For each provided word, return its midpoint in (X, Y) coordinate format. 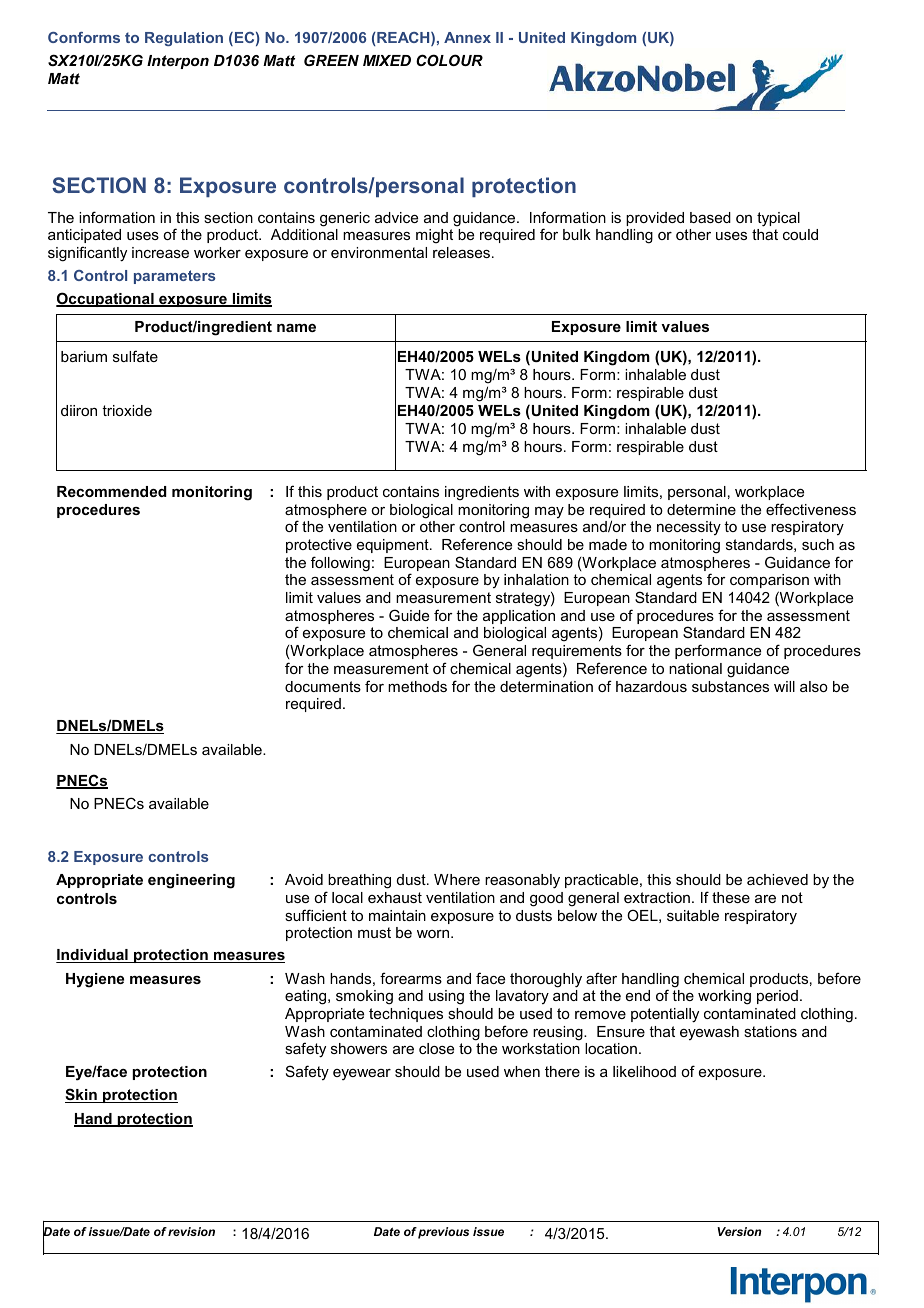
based (710, 217)
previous (443, 1233)
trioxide (127, 410)
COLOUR (449, 60)
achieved (777, 879)
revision (191, 1231)
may (549, 512)
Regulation (184, 39)
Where (457, 879)
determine (701, 509)
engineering (191, 881)
